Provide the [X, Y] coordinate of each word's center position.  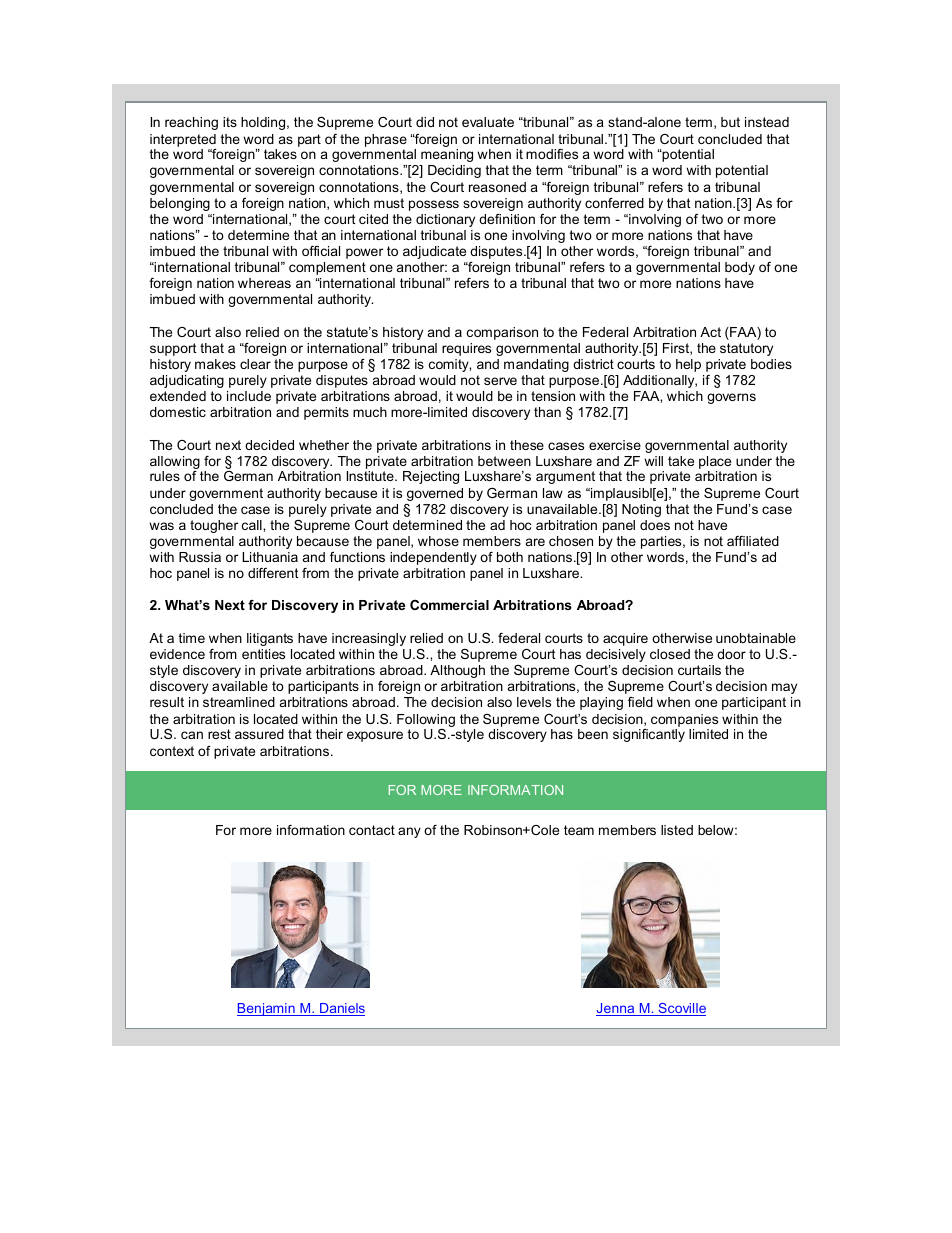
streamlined [239, 702]
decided [269, 445]
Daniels [341, 1009]
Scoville [681, 1009]
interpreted [183, 140]
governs [731, 398]
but [730, 122]
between [504, 461]
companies [684, 720]
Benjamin [267, 1009]
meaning [447, 155]
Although [457, 671]
